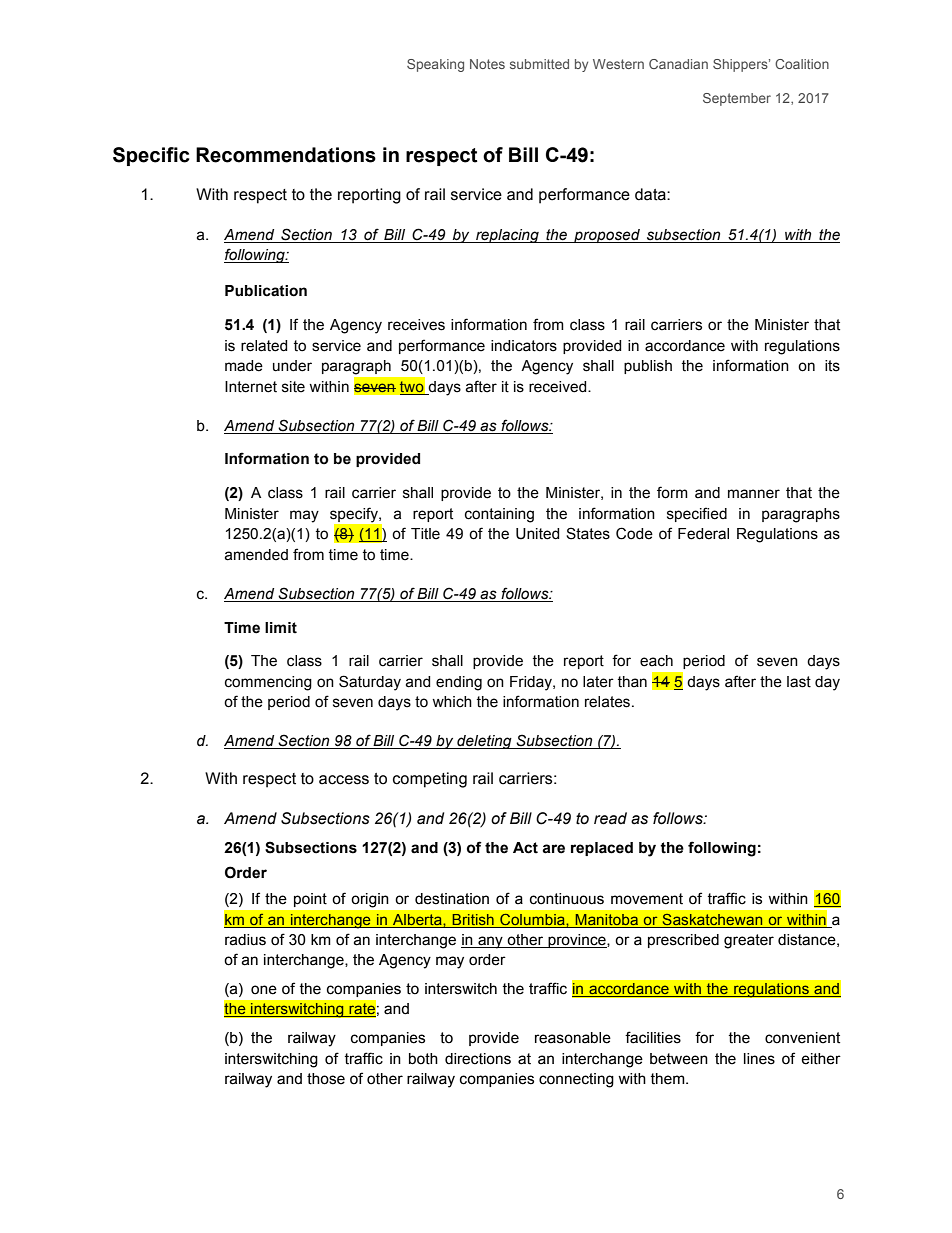  Describe the element at coordinates (610, 818) in the screenshot. I see `read` at that location.
